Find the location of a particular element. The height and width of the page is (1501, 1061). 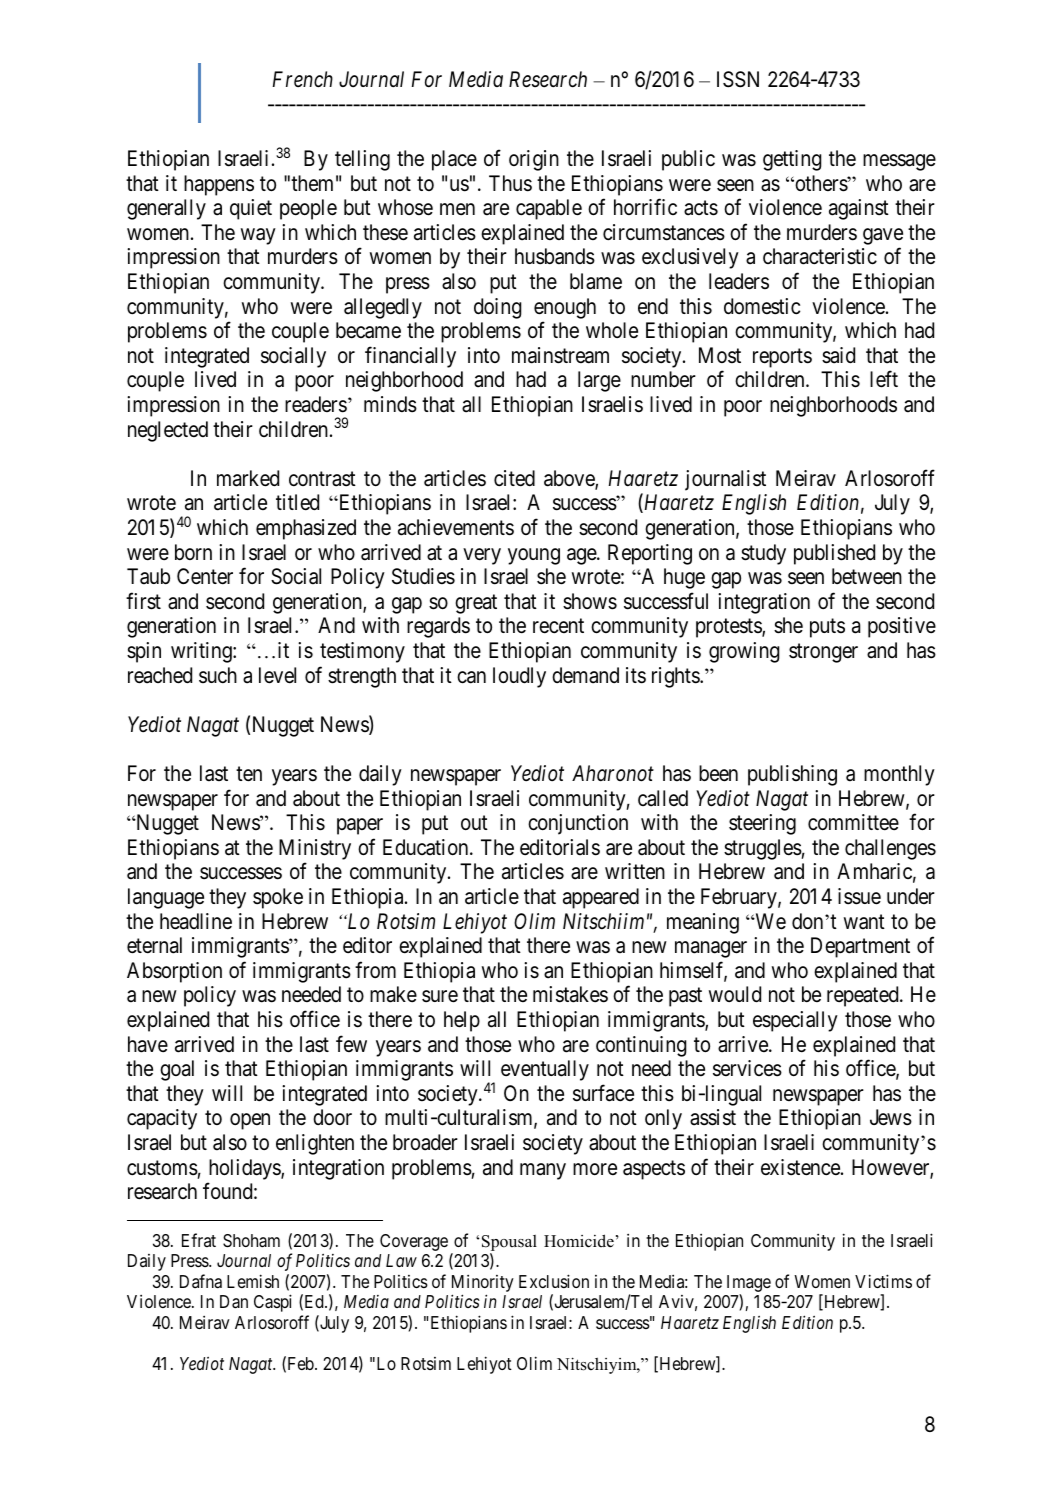

such is located at coordinates (218, 675).
